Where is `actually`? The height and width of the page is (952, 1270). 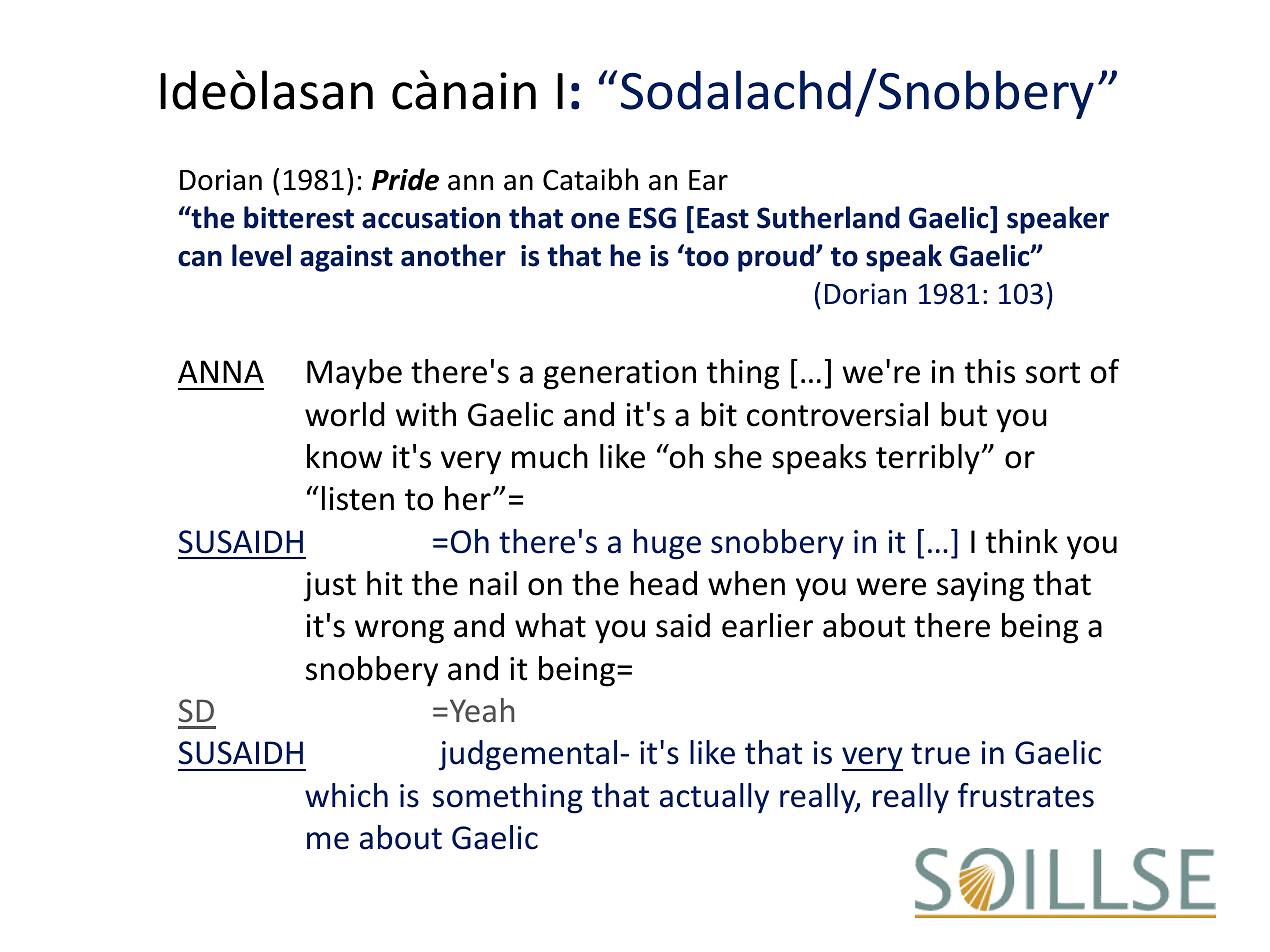
actually is located at coordinates (714, 798).
